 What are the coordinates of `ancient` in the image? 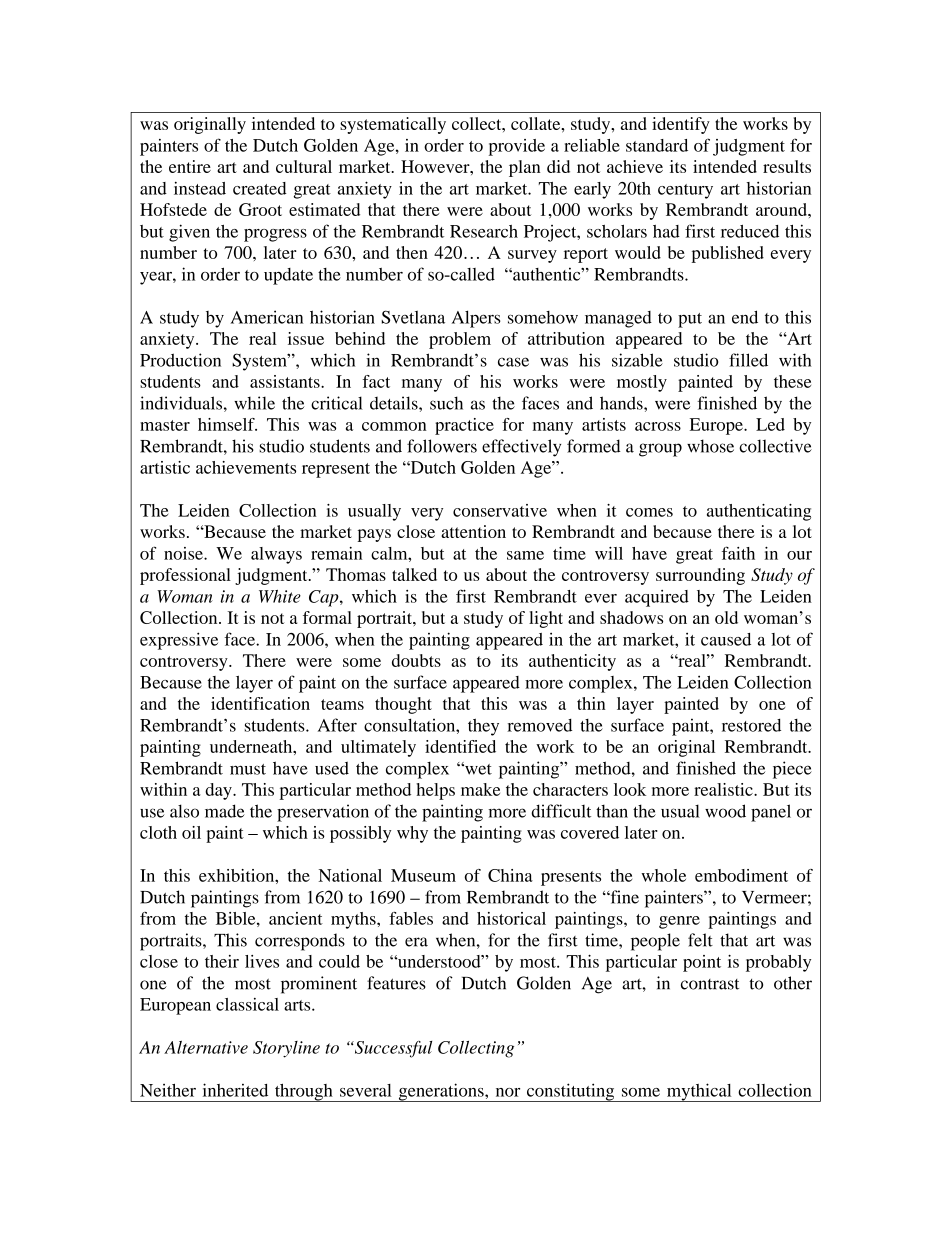 It's located at (296, 918).
